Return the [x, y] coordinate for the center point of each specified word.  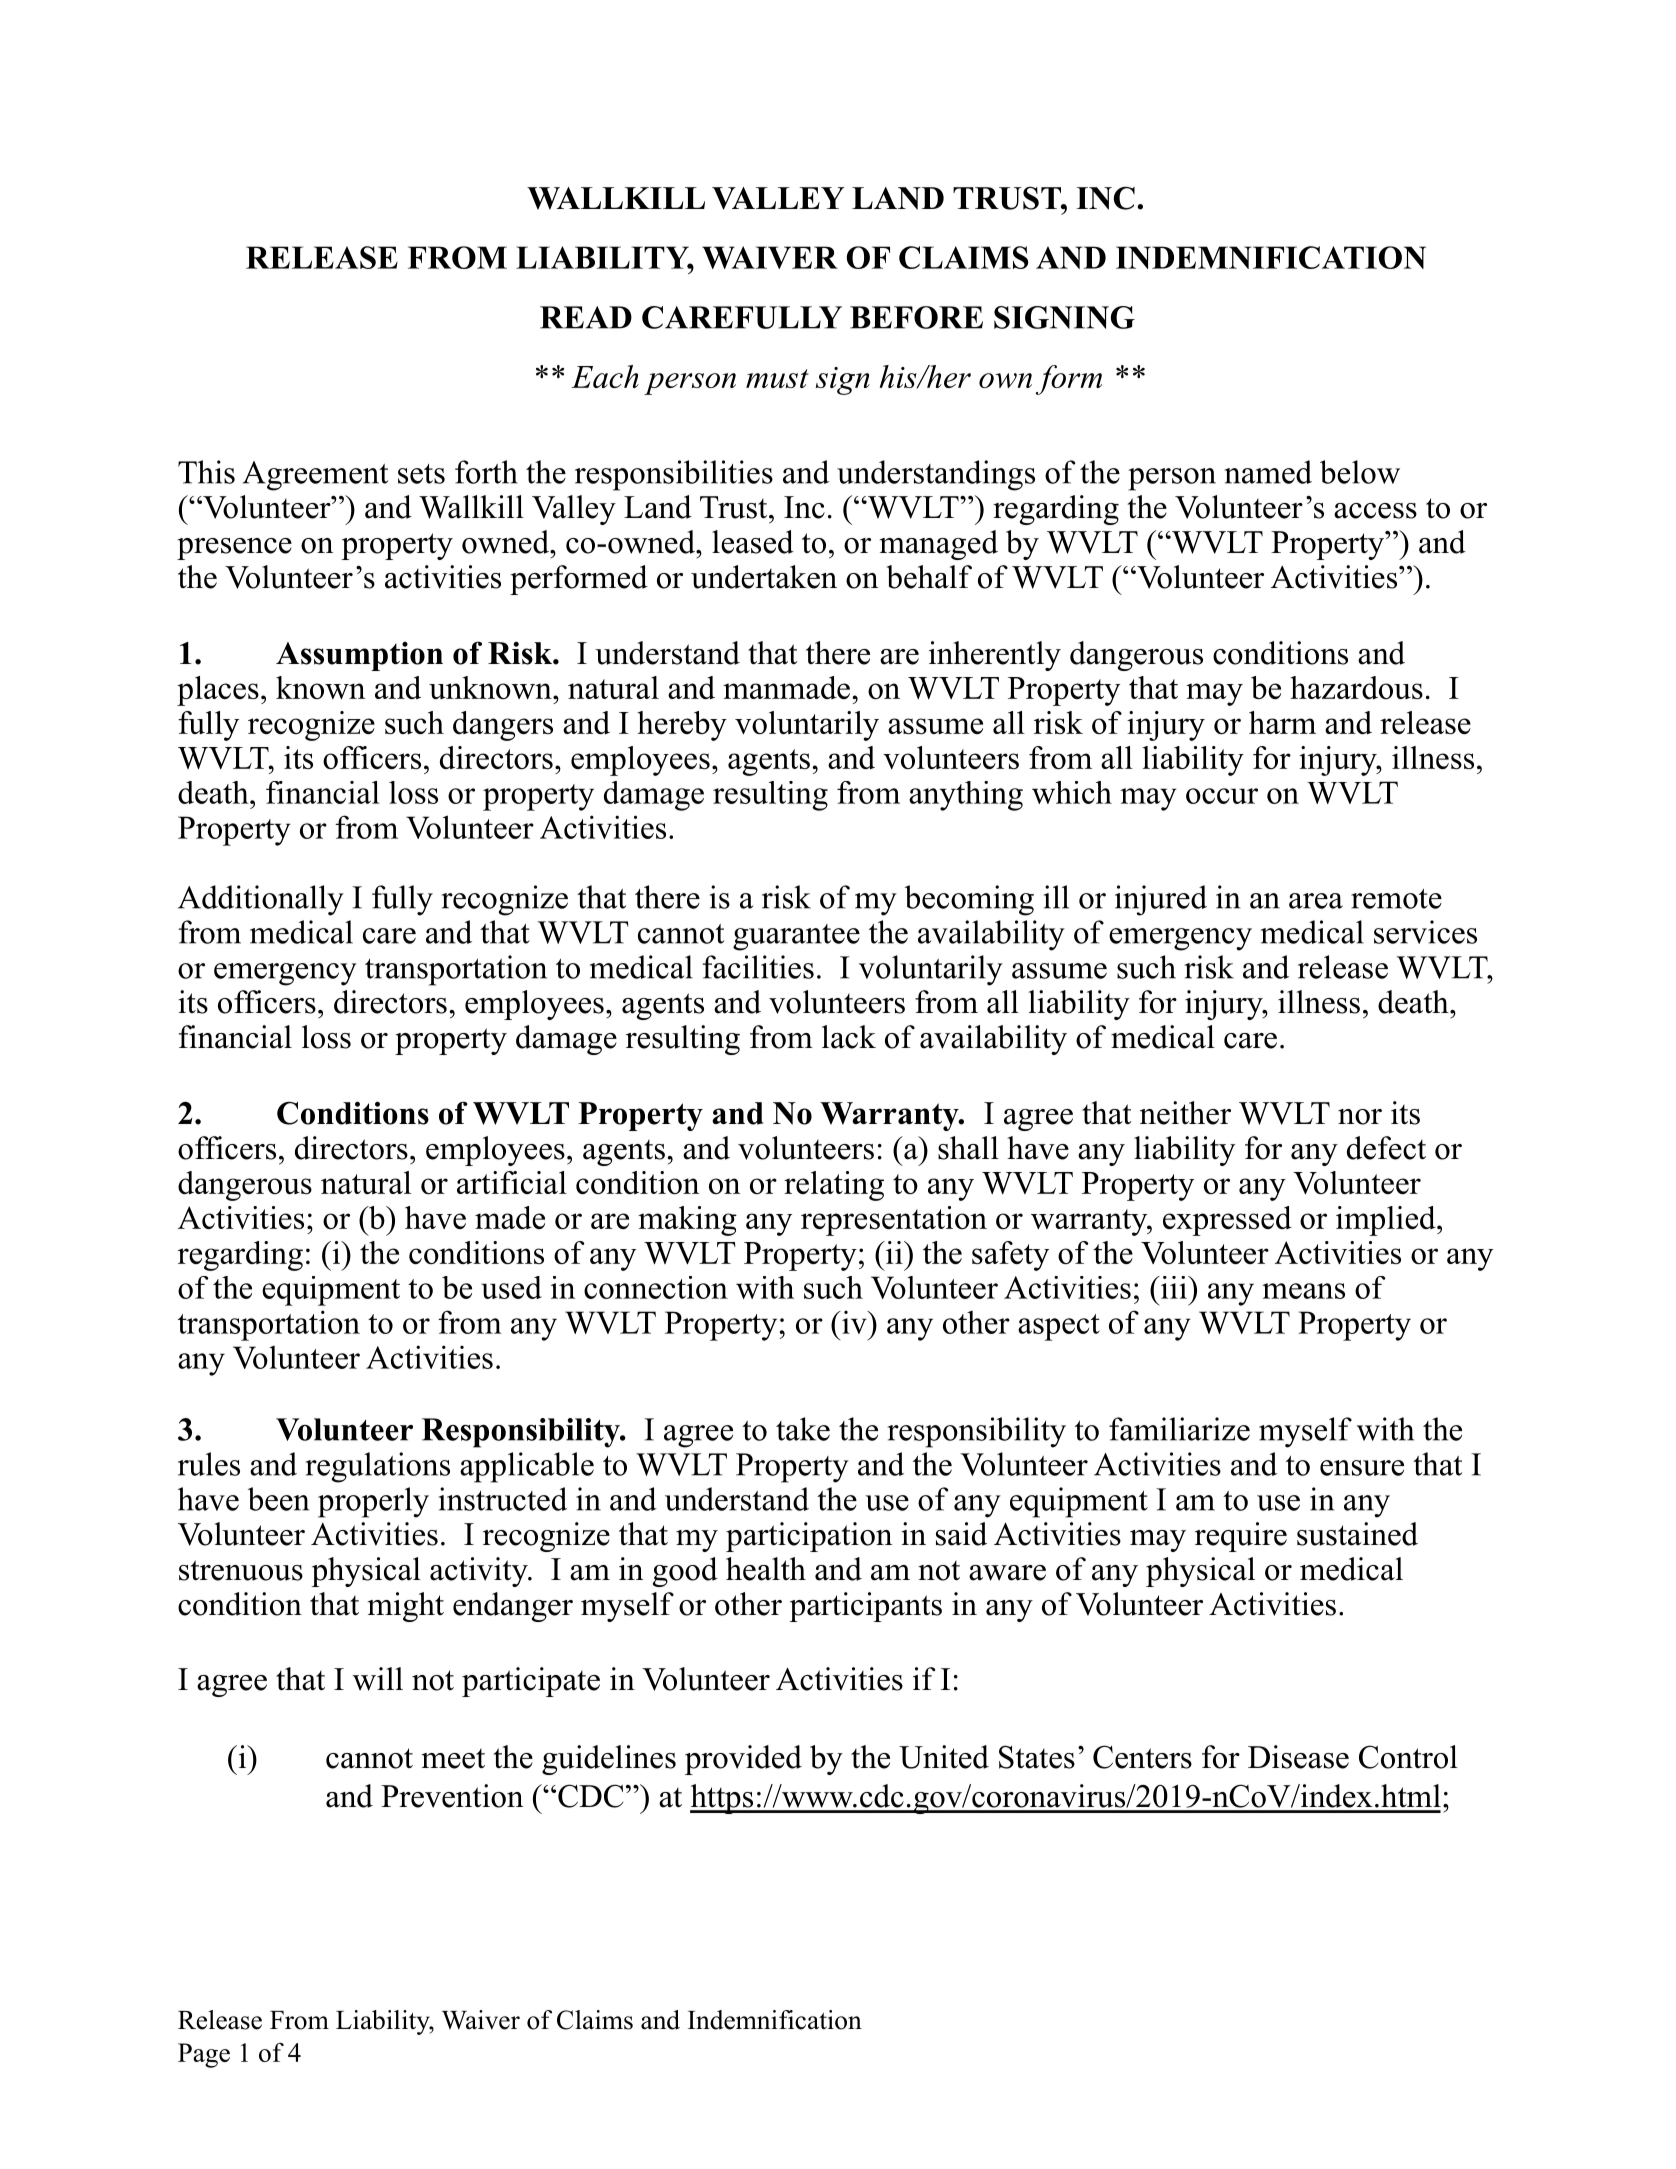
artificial [512, 1182]
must [777, 378]
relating [834, 1186]
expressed [1227, 1221]
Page [204, 2055]
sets [421, 474]
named [1268, 472]
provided [743, 1760]
